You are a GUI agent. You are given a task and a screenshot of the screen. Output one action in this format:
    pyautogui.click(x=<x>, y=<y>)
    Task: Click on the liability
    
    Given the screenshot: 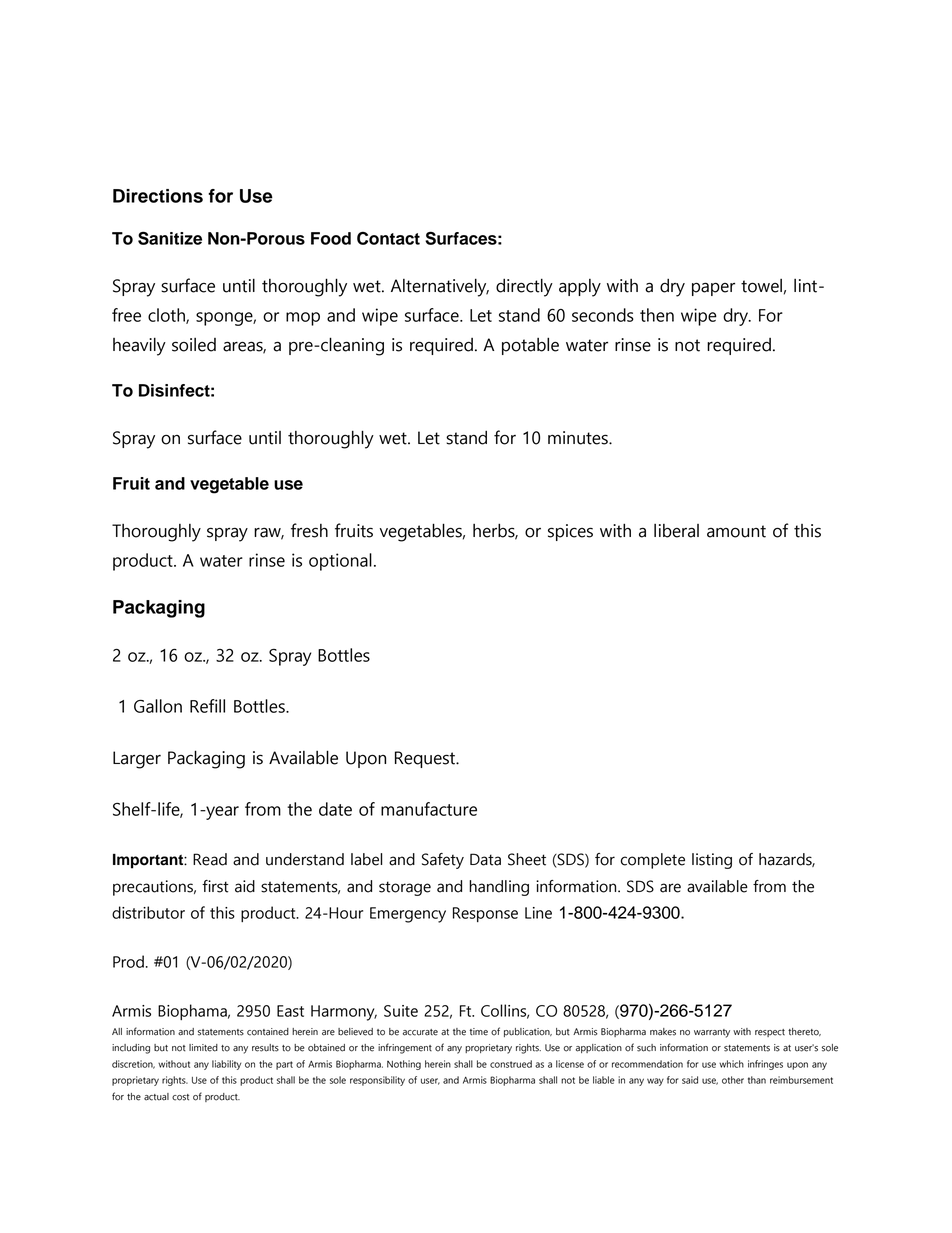 What is the action you would take?
    pyautogui.click(x=226, y=1065)
